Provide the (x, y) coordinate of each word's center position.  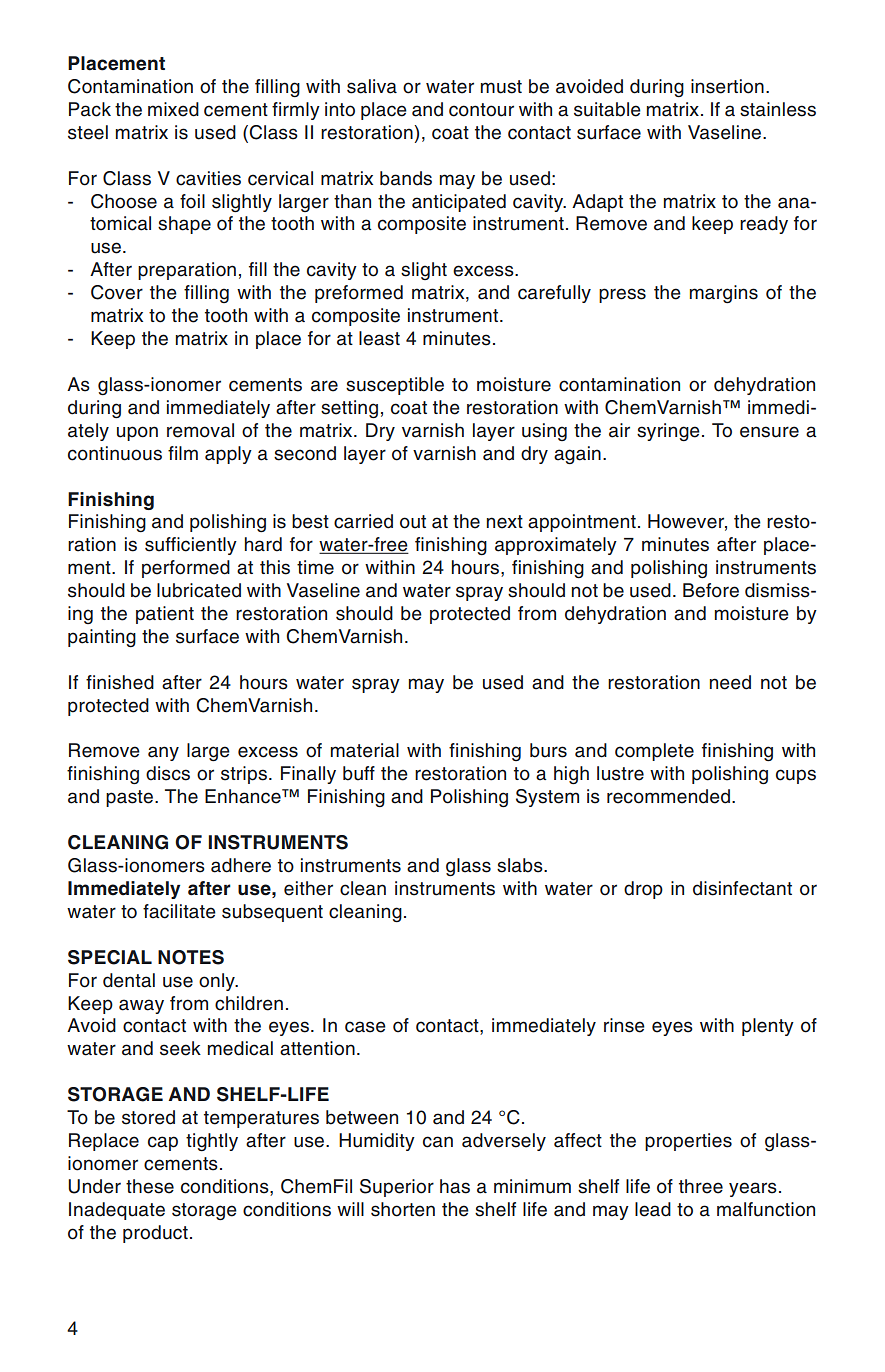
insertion (727, 86)
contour (481, 110)
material (365, 750)
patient (165, 615)
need (730, 682)
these (150, 1186)
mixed (173, 109)
